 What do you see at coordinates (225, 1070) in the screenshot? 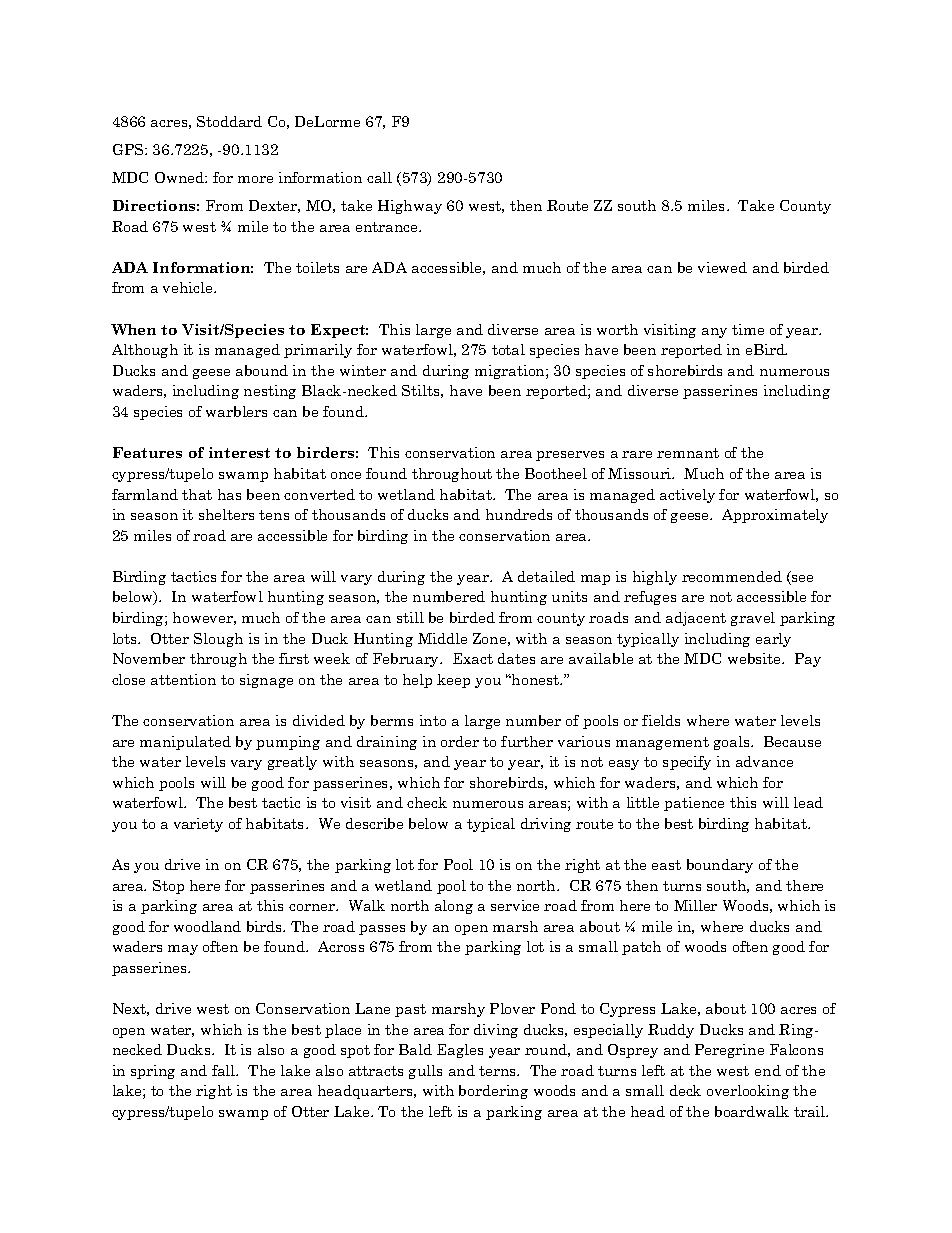
I see `fall` at bounding box center [225, 1070].
